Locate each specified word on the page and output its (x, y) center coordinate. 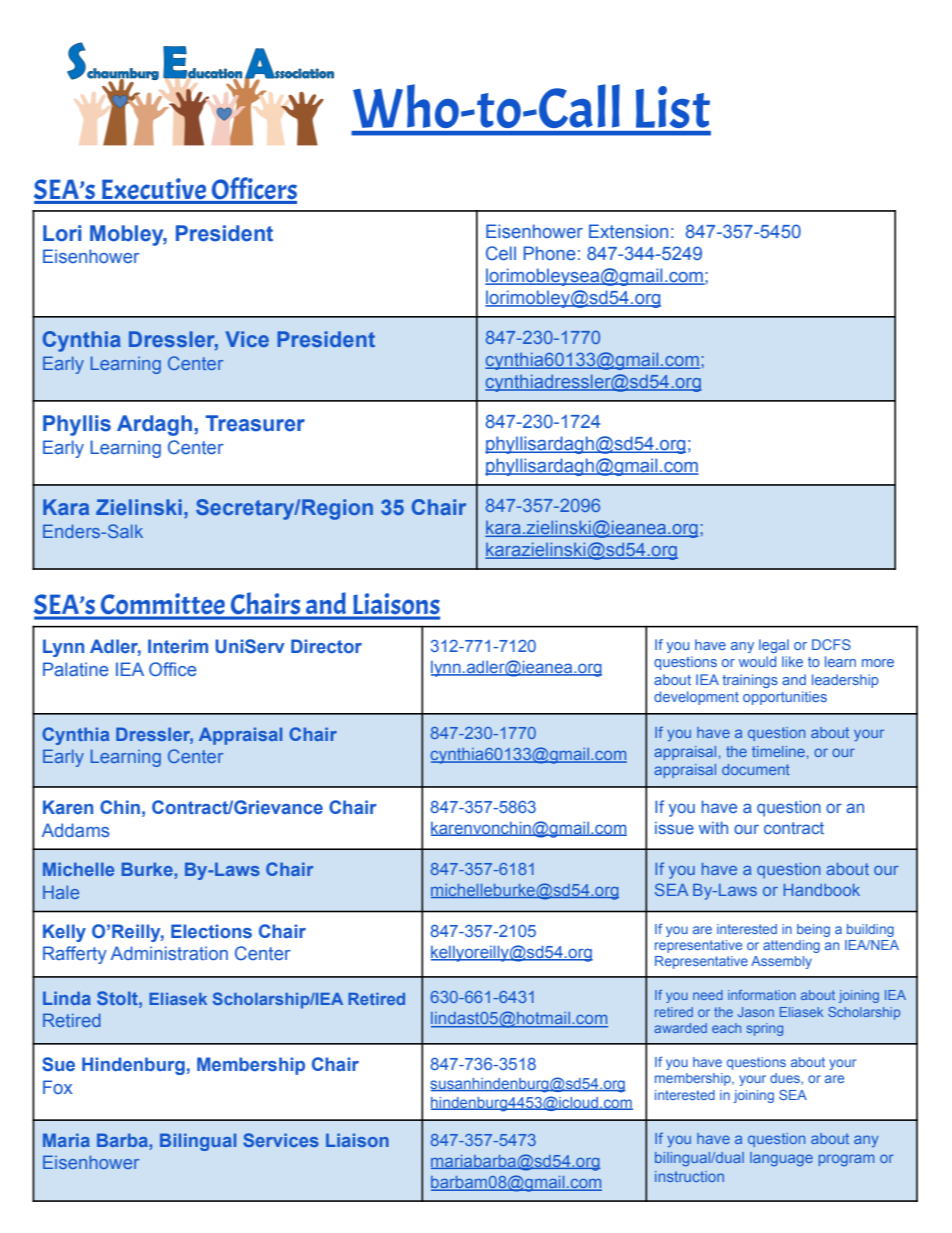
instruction (689, 1176)
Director (326, 646)
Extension (628, 231)
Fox (57, 1087)
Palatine (76, 669)
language (781, 1159)
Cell (501, 253)
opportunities (785, 698)
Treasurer (255, 423)
